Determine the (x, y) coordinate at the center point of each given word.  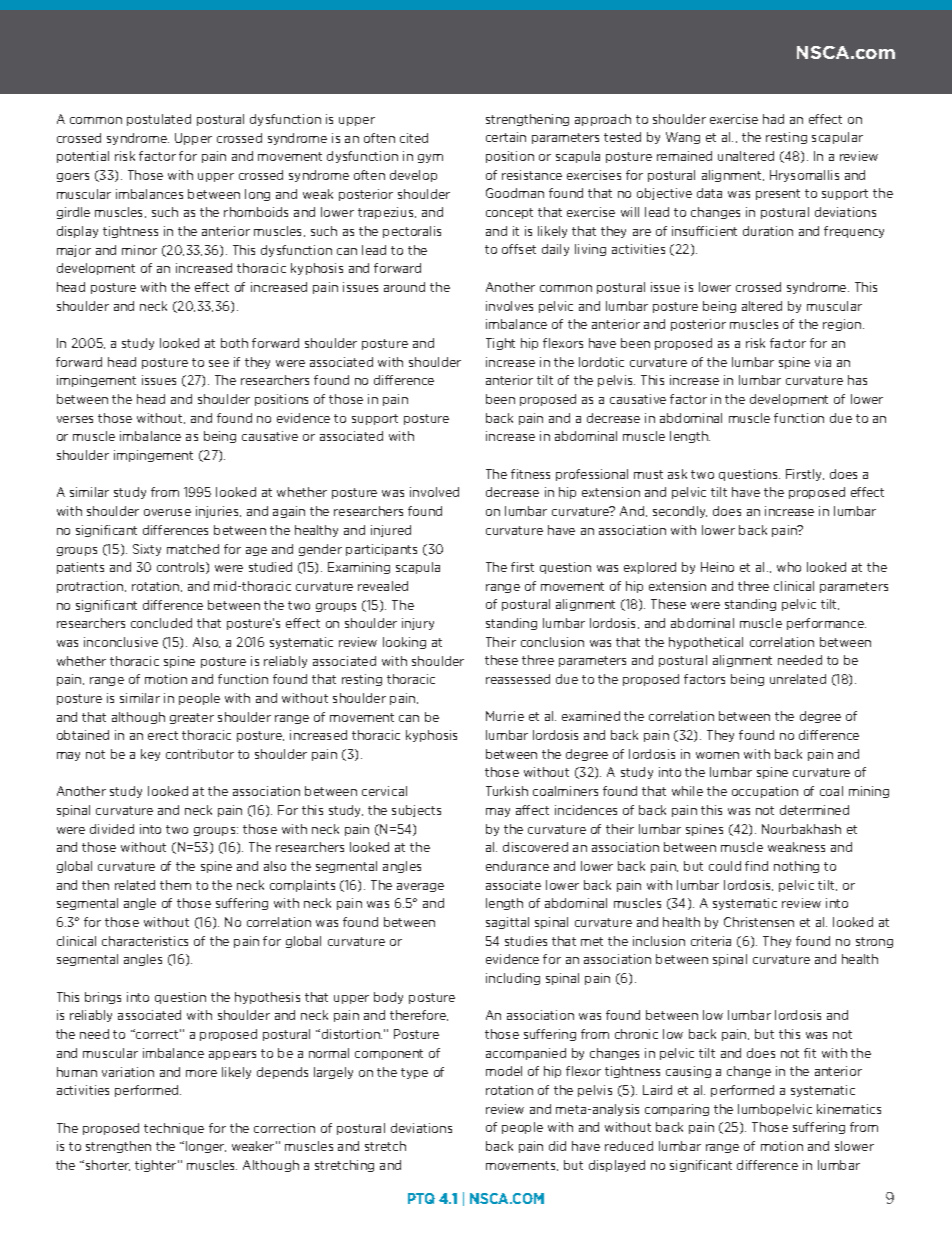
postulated (159, 120)
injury (418, 624)
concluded (161, 623)
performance (826, 624)
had (773, 119)
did (557, 1146)
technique (174, 1129)
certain (506, 137)
